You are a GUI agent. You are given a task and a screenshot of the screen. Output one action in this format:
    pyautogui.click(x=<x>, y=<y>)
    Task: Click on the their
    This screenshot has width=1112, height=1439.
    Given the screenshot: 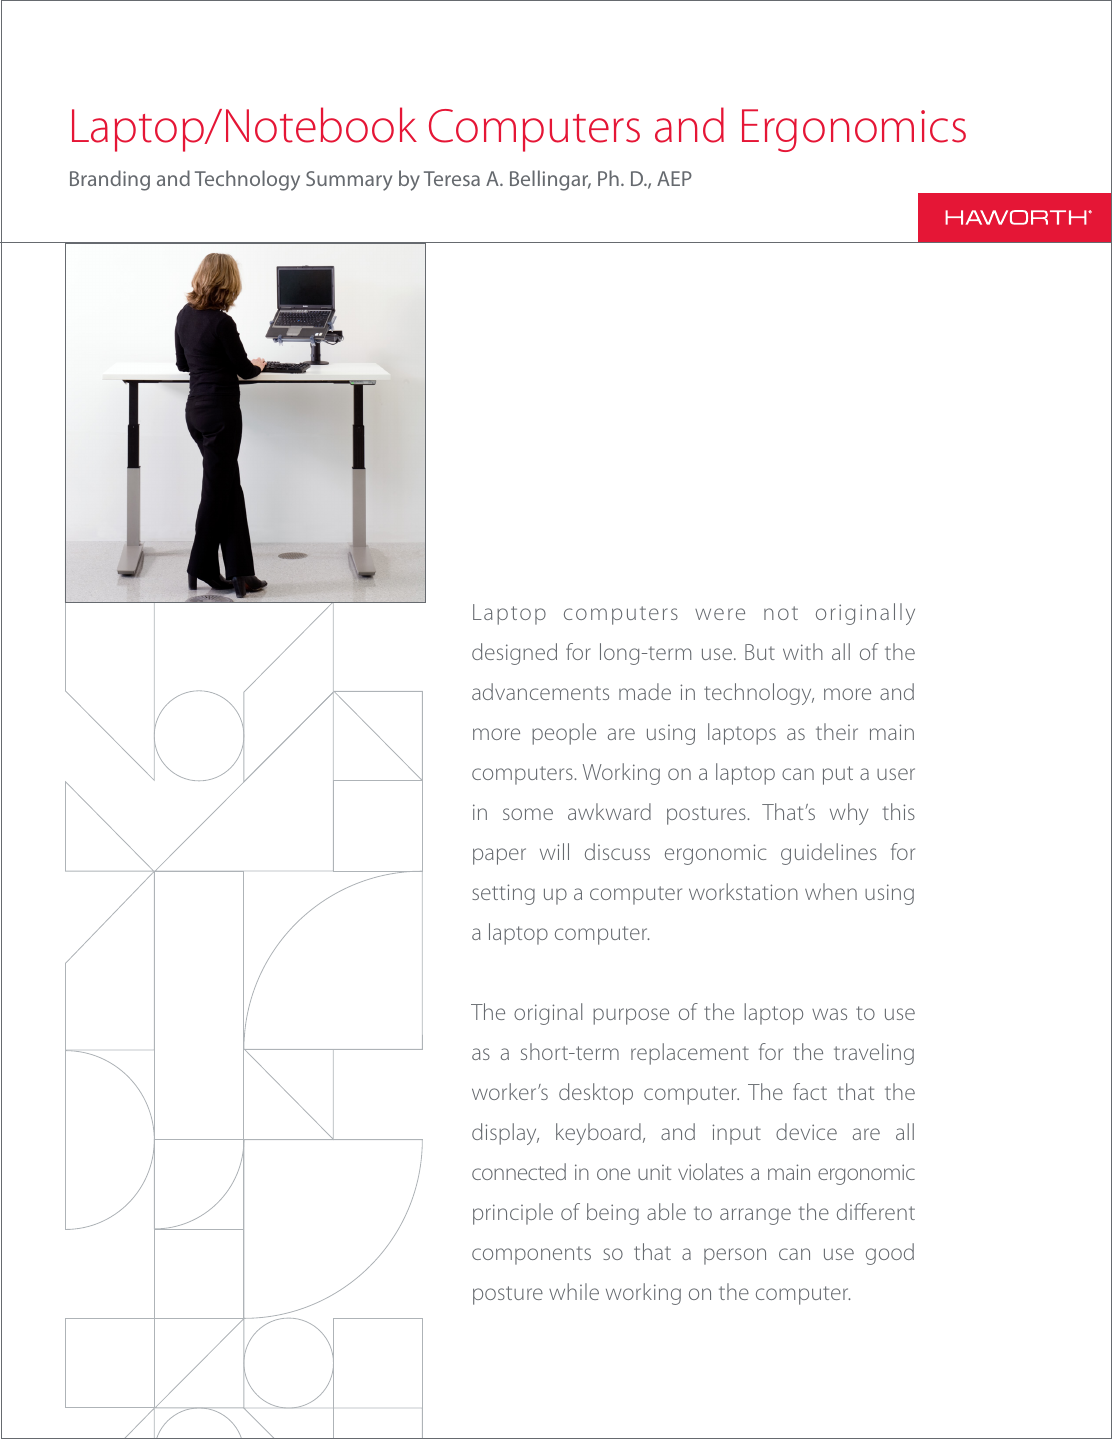 What is the action you would take?
    pyautogui.click(x=837, y=731)
